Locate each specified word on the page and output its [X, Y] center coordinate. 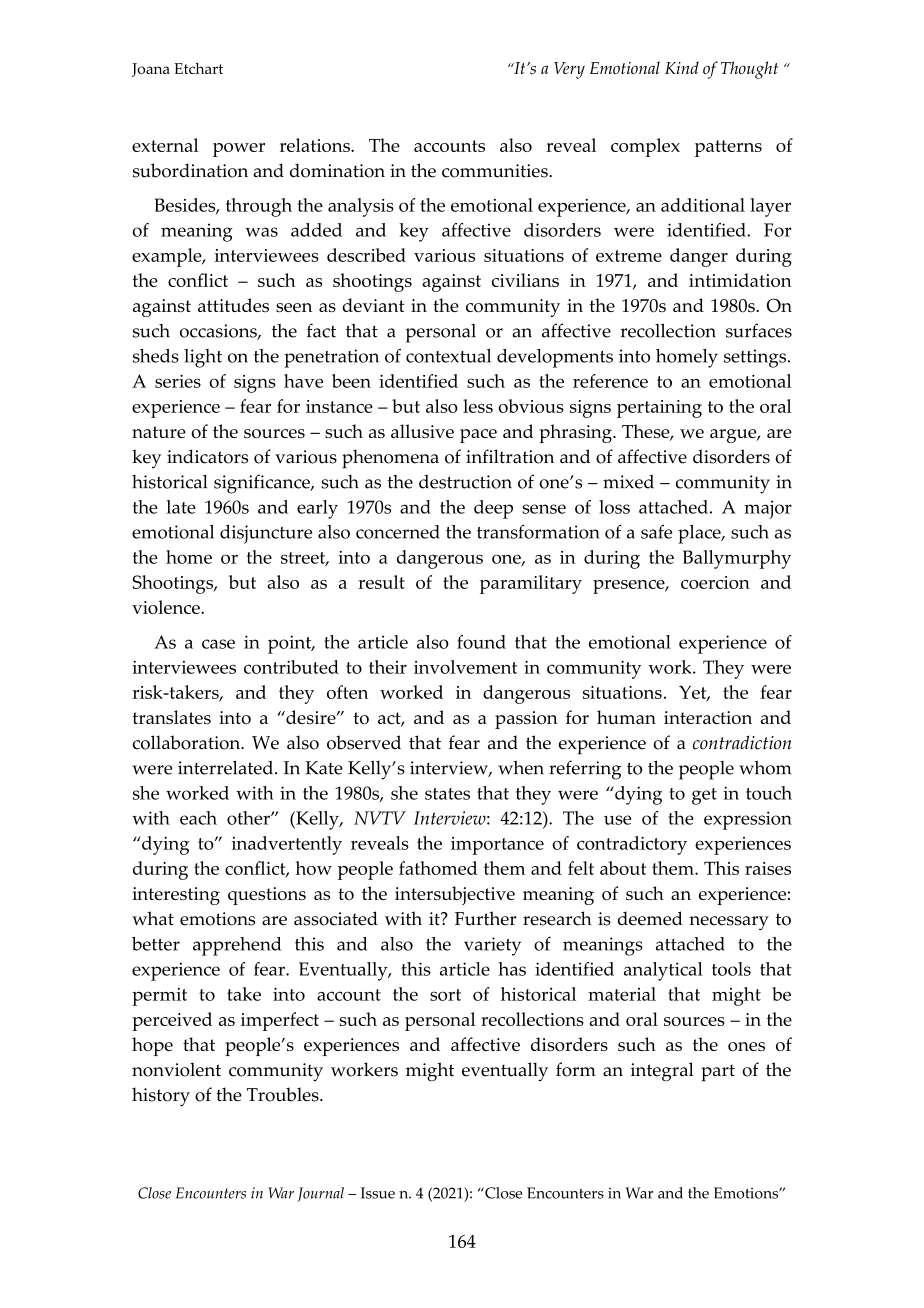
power [239, 150]
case [218, 644]
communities [496, 171]
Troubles [284, 1094]
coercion [715, 582]
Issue [378, 1193]
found [481, 642]
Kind [682, 67]
